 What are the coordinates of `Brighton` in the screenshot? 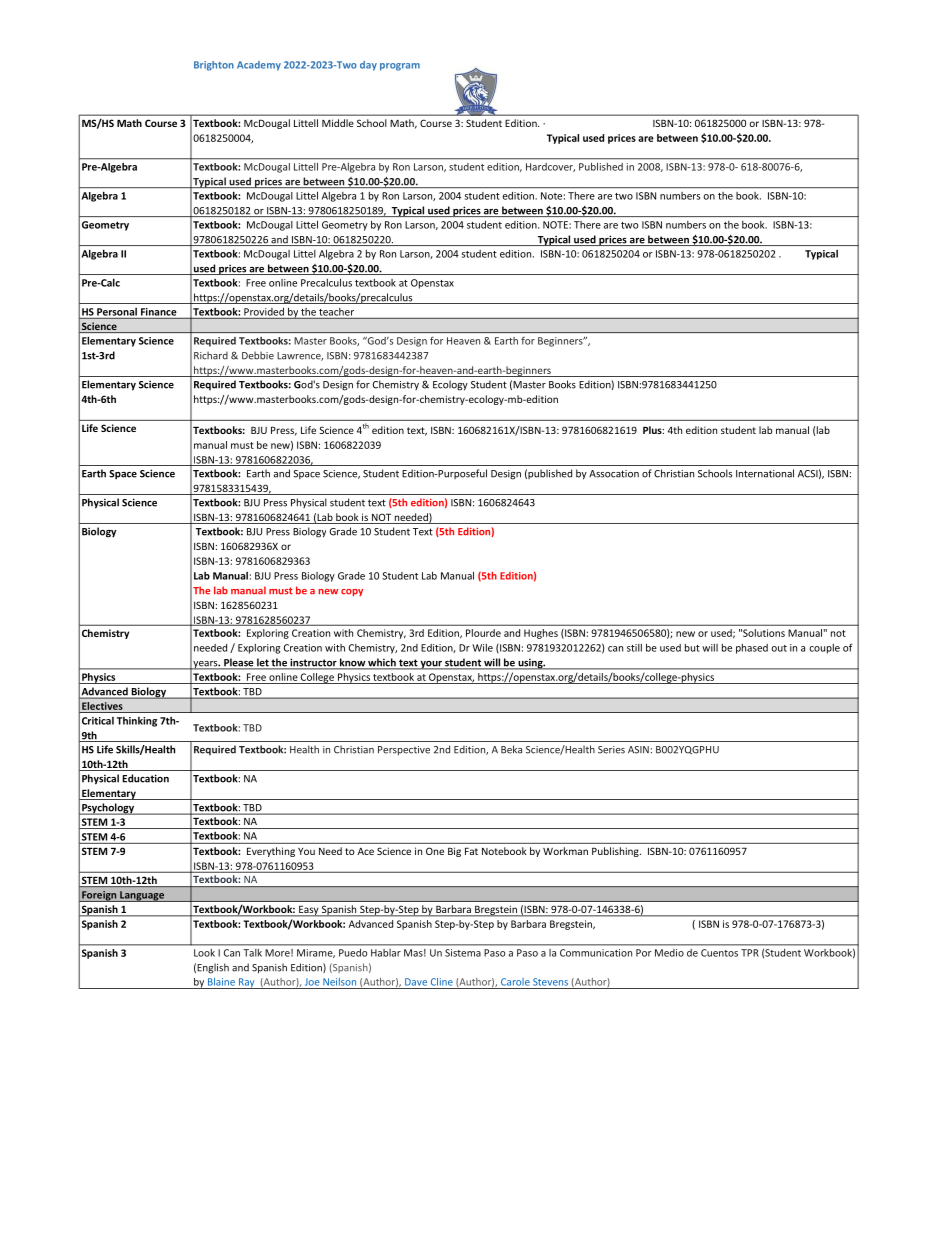 It's located at (214, 66).
